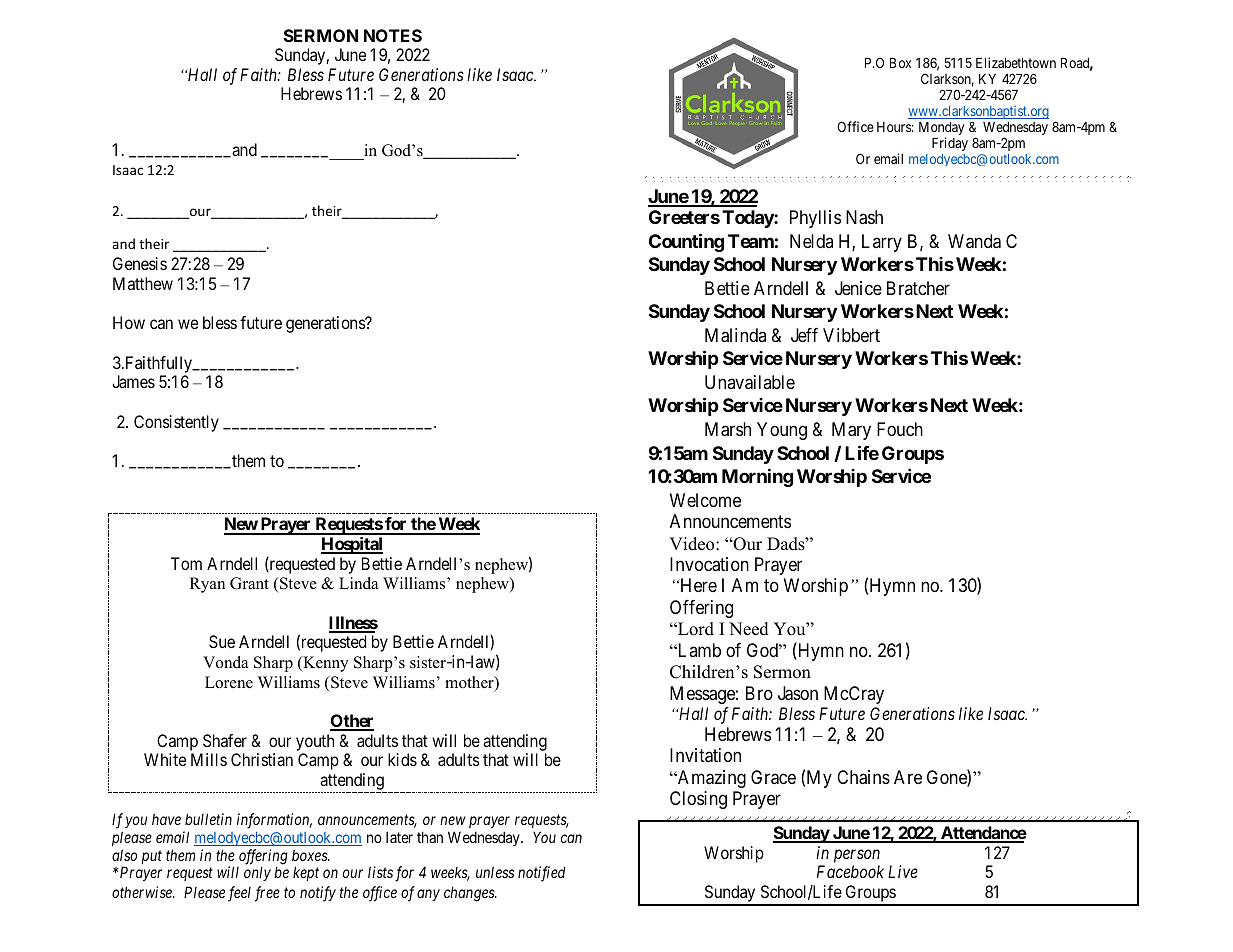  I want to click on Mary, so click(851, 431).
